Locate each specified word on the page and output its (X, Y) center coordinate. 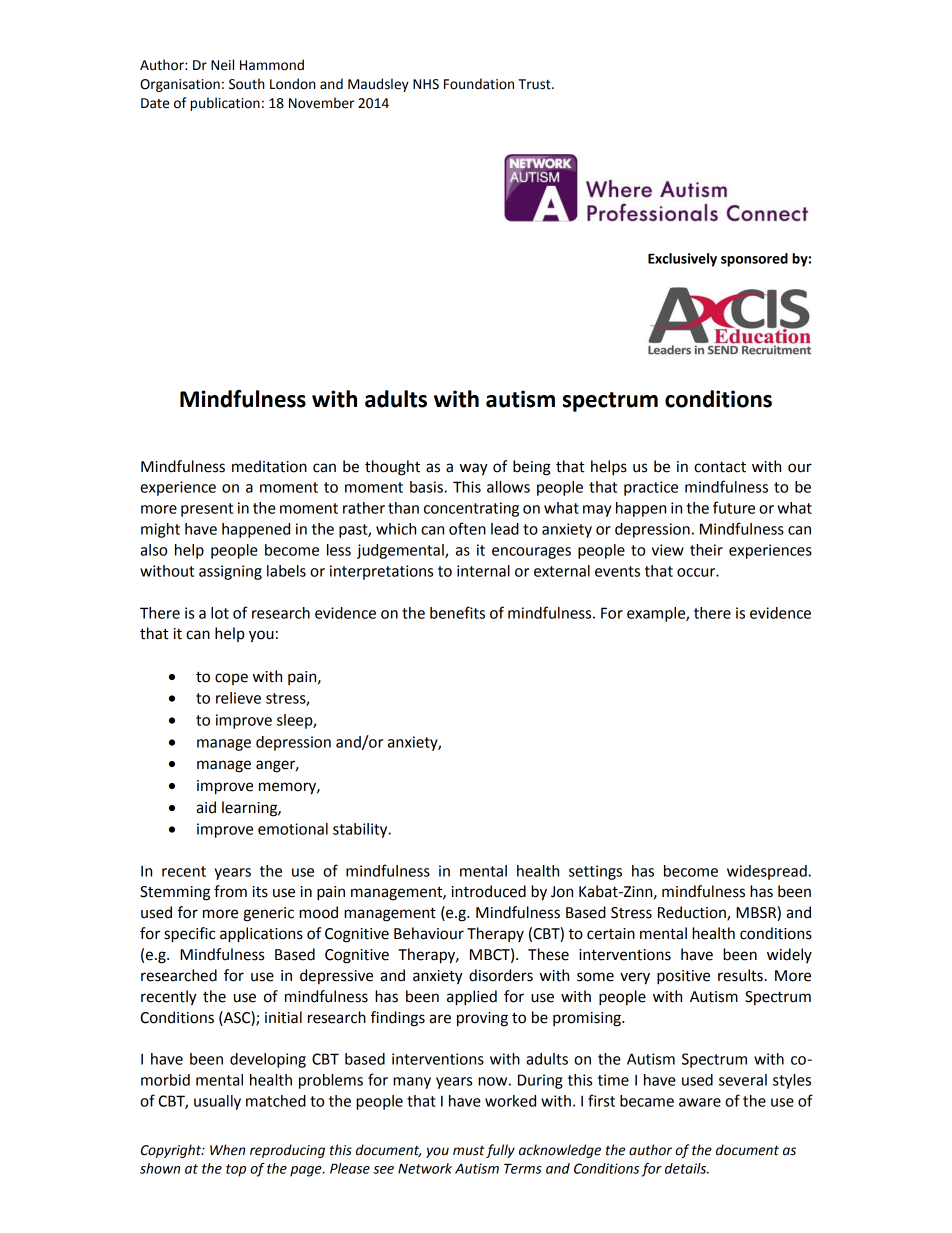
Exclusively (682, 260)
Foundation (479, 84)
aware (700, 1102)
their (706, 550)
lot (220, 613)
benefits (457, 612)
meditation (269, 466)
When (227, 1150)
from (230, 891)
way (474, 469)
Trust (535, 84)
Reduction (693, 913)
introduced (489, 891)
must (469, 1151)
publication (225, 104)
